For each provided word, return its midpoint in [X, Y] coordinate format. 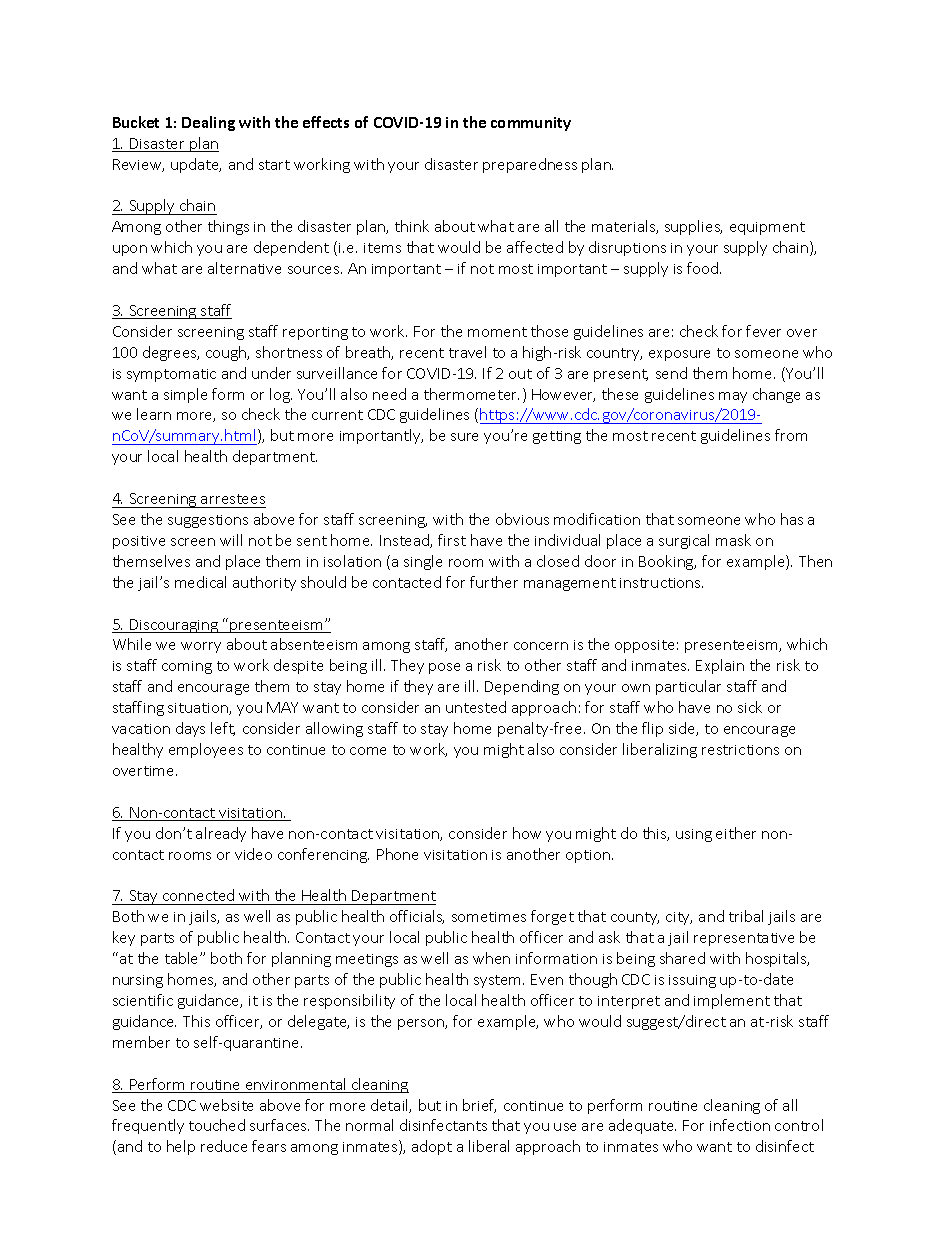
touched [217, 1125]
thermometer [471, 394]
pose [444, 668]
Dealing [208, 123]
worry [201, 647]
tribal [746, 916]
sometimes [489, 917]
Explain [720, 666]
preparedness [530, 165]
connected [199, 897]
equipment [767, 228]
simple [185, 395]
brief [479, 1106]
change [776, 395]
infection [740, 1125]
